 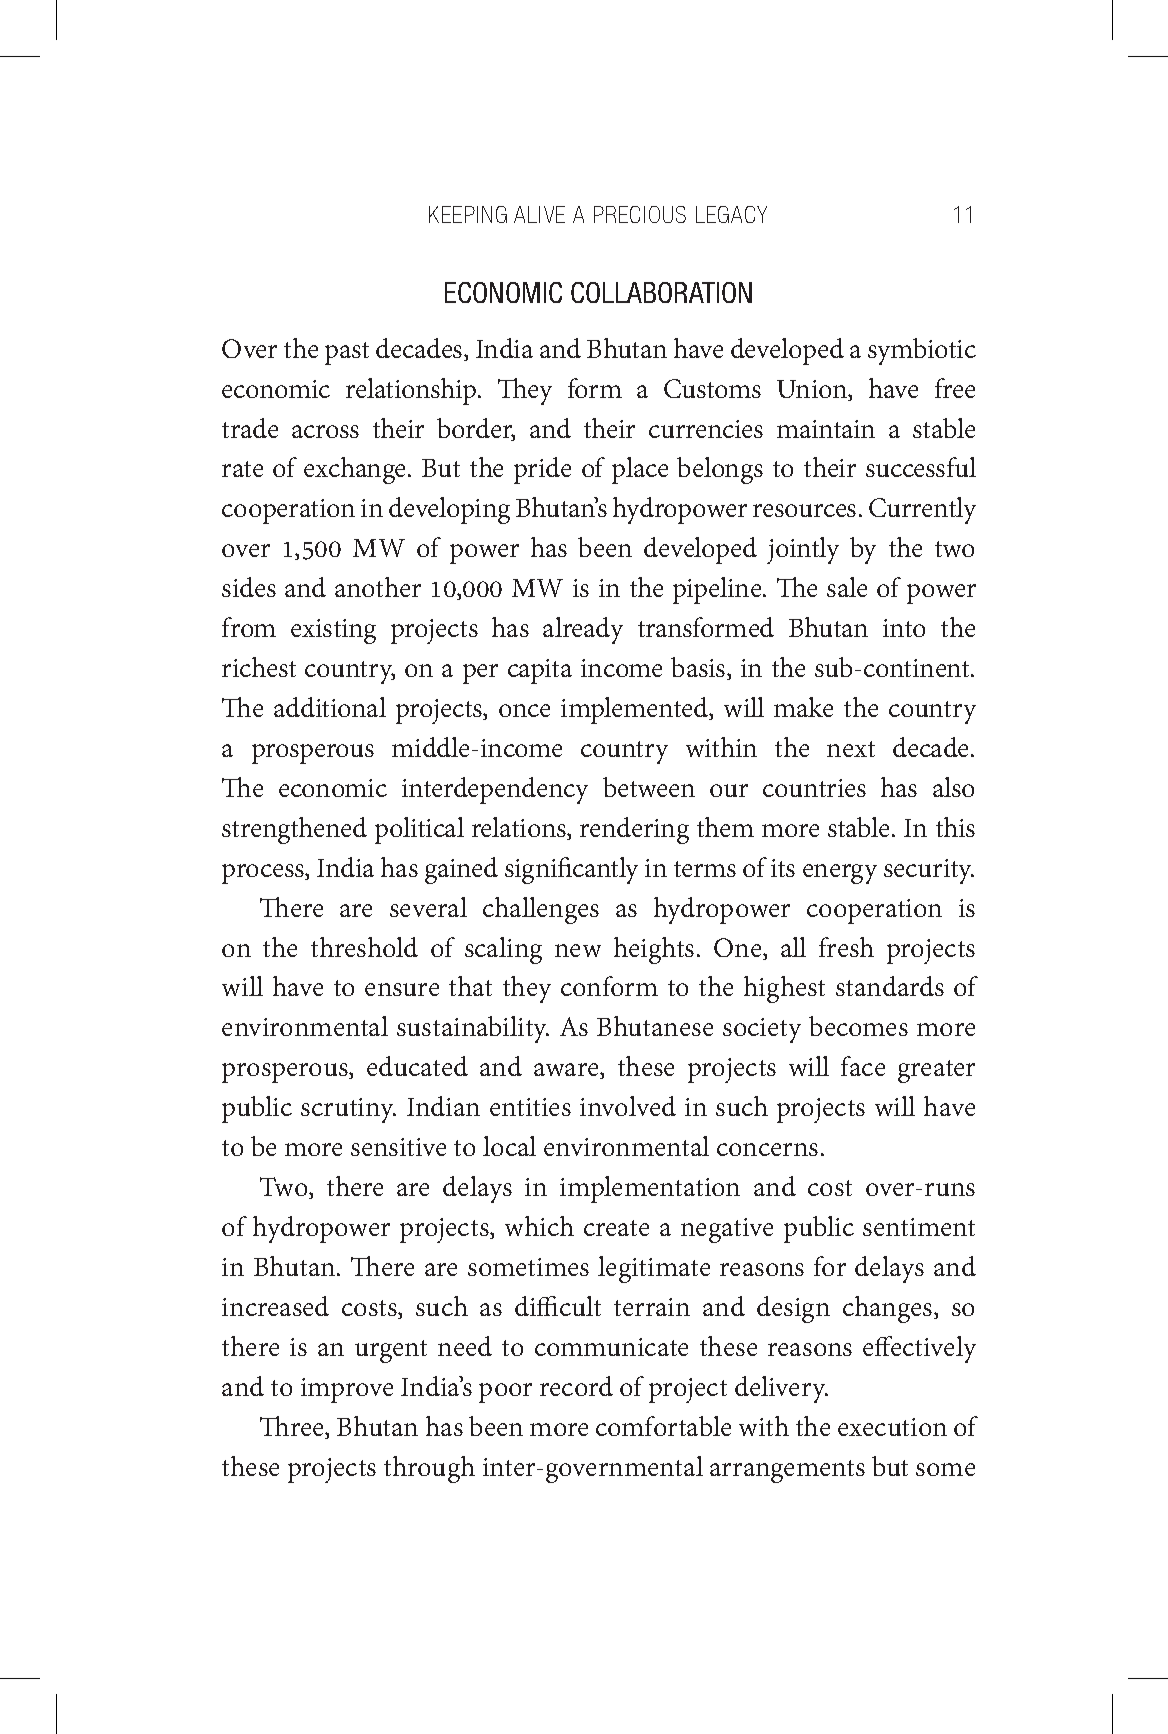 I want to click on sale, so click(x=847, y=587).
